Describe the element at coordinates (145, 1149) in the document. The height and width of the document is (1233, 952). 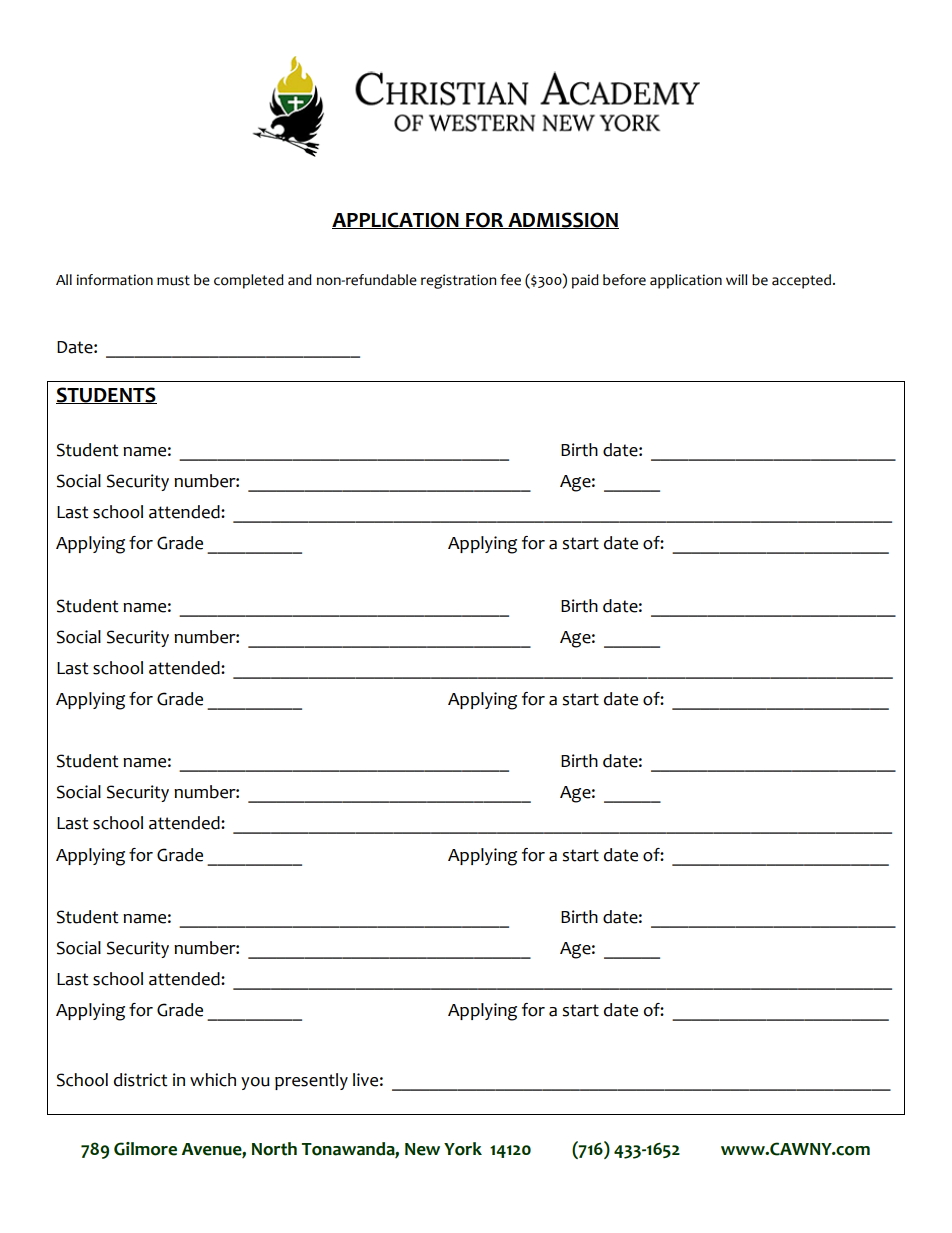
I see `Gilmore` at that location.
